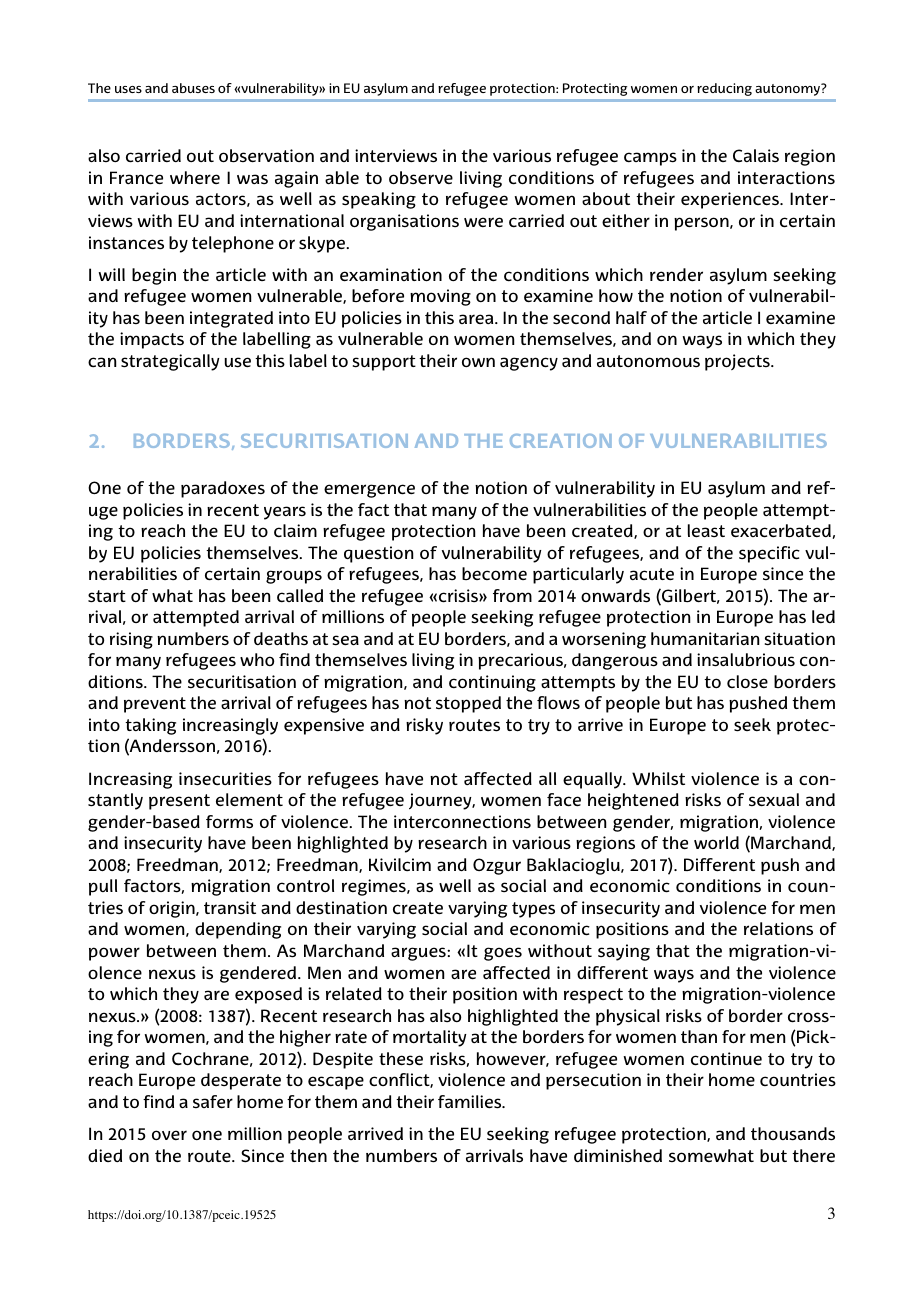 This image has height=1308, width=924. Describe the element at coordinates (173, 909) in the image. I see `origin` at that location.
